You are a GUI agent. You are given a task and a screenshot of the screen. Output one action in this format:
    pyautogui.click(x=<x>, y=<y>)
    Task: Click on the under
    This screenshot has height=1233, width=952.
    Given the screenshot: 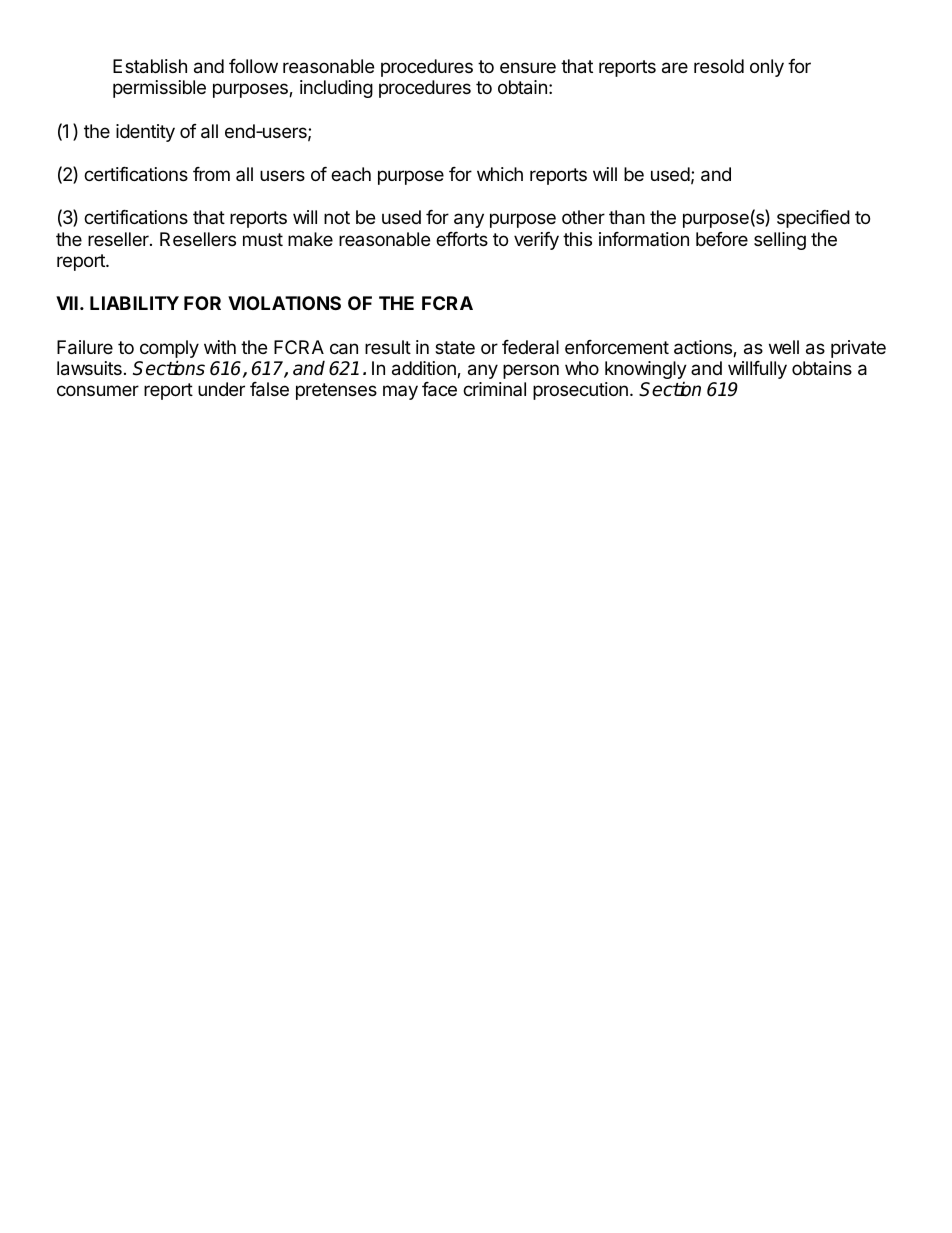 What is the action you would take?
    pyautogui.click(x=221, y=389)
